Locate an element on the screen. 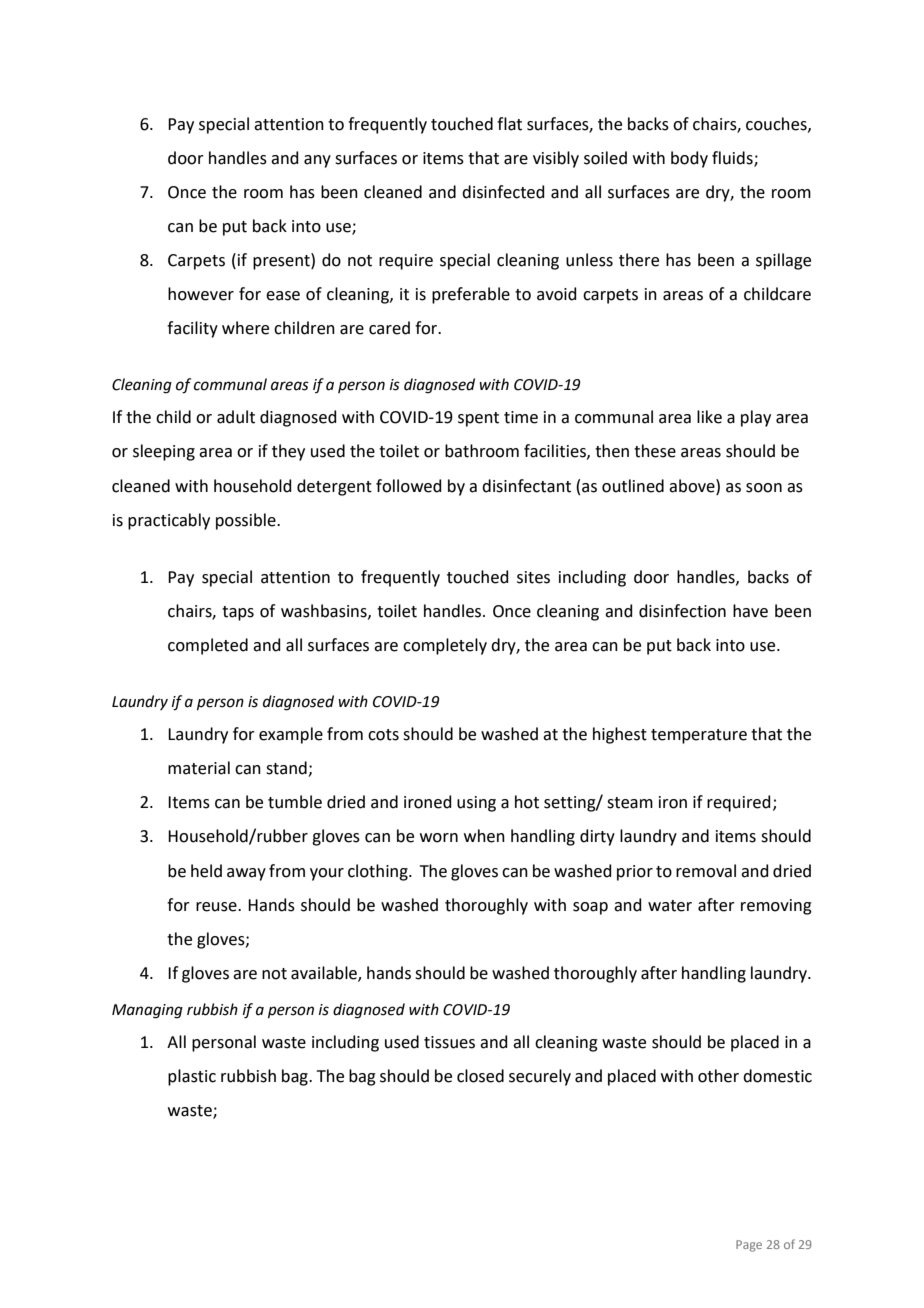 This screenshot has height=1308, width=924. disinfected is located at coordinates (503, 192).
